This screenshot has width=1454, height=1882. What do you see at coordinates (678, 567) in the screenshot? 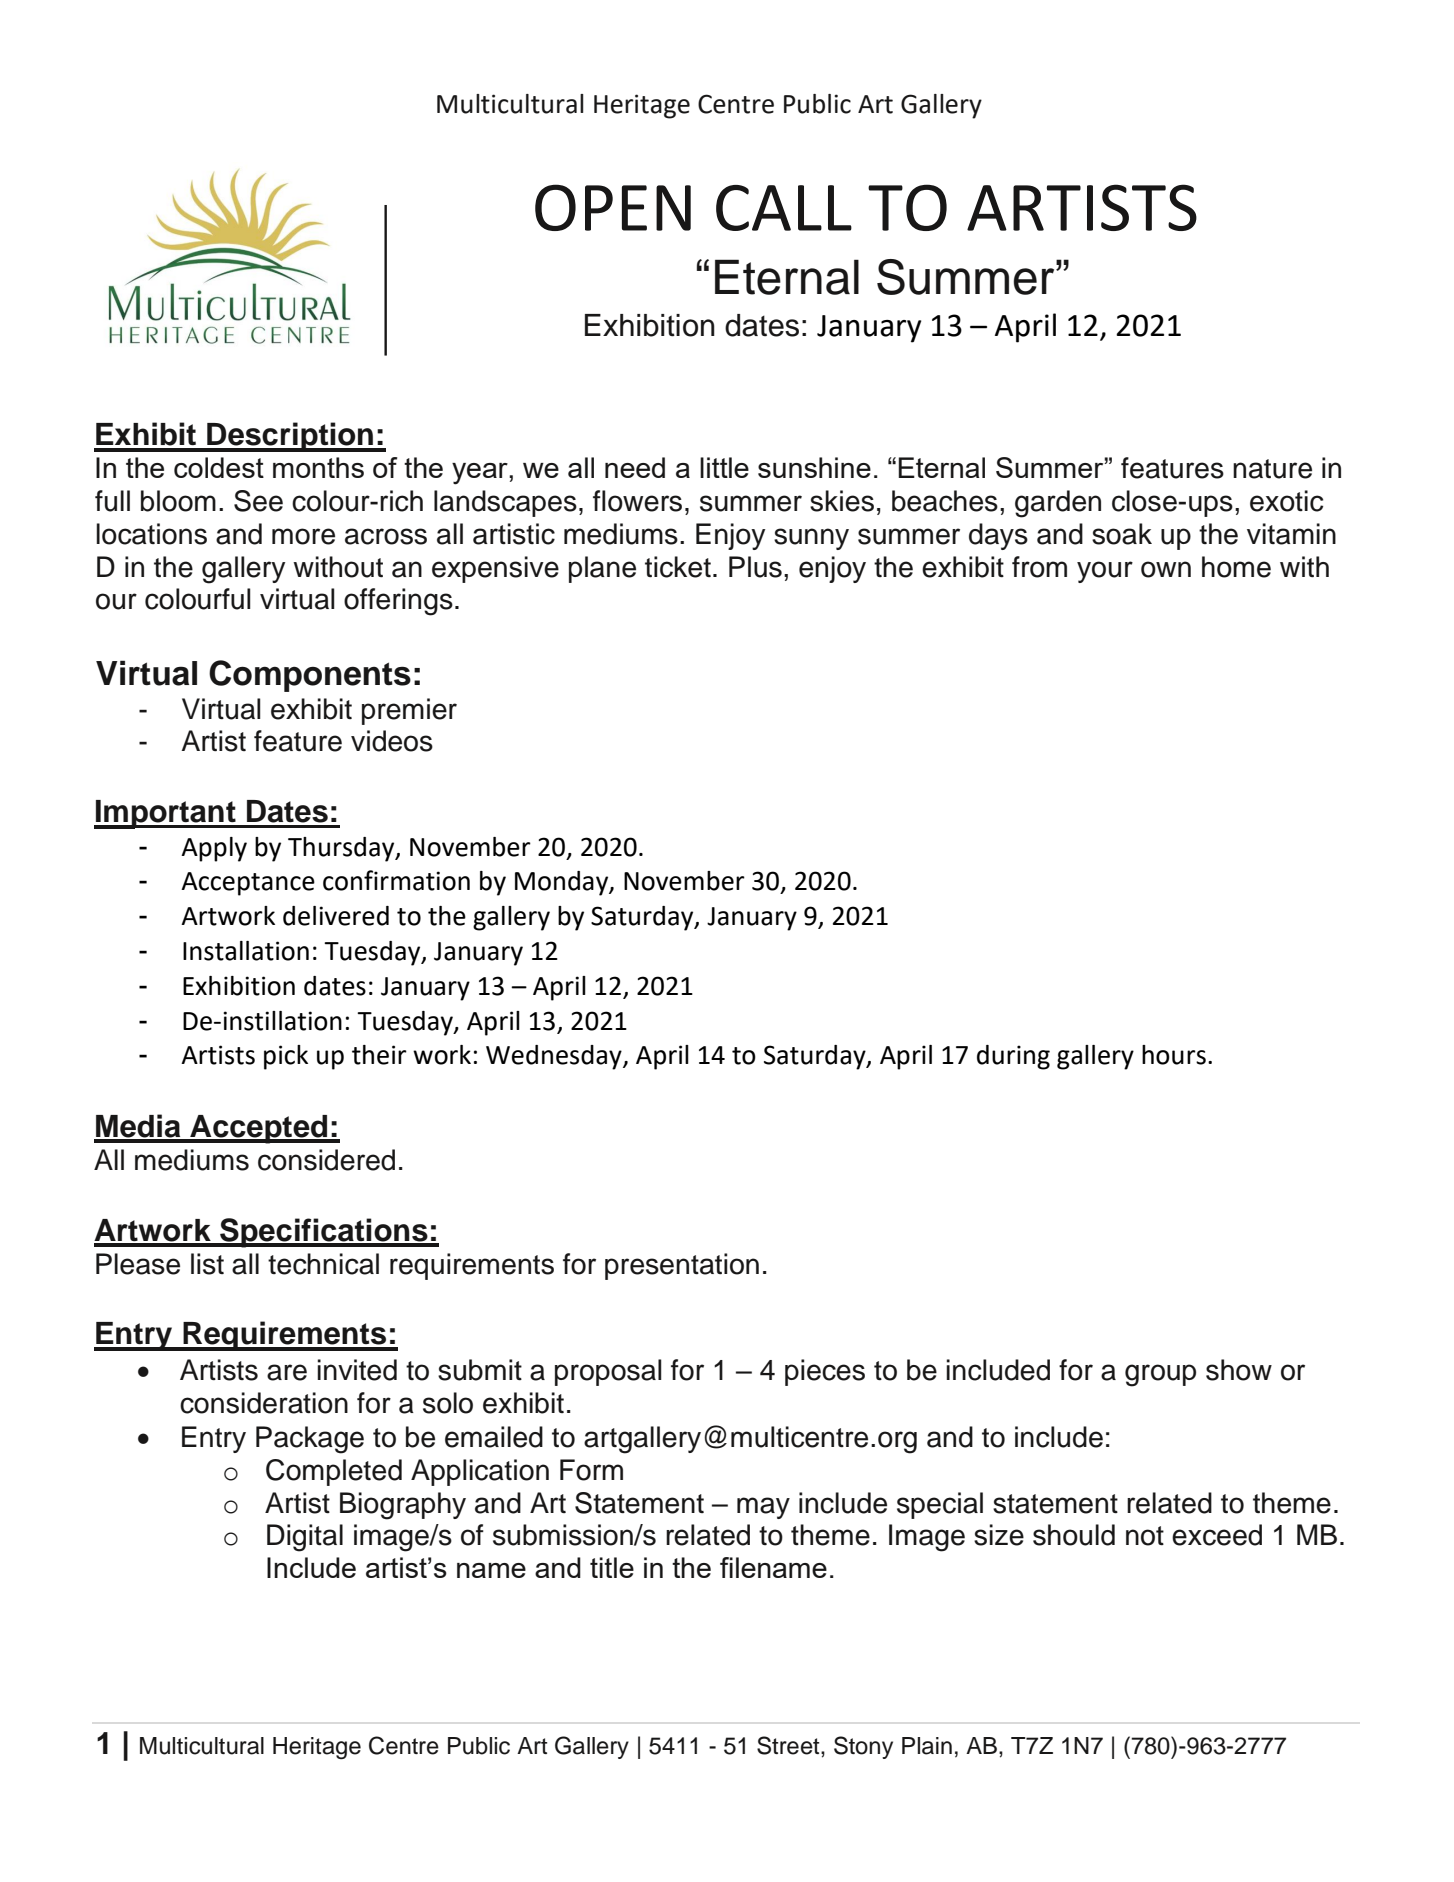
I see `ticket` at bounding box center [678, 567].
